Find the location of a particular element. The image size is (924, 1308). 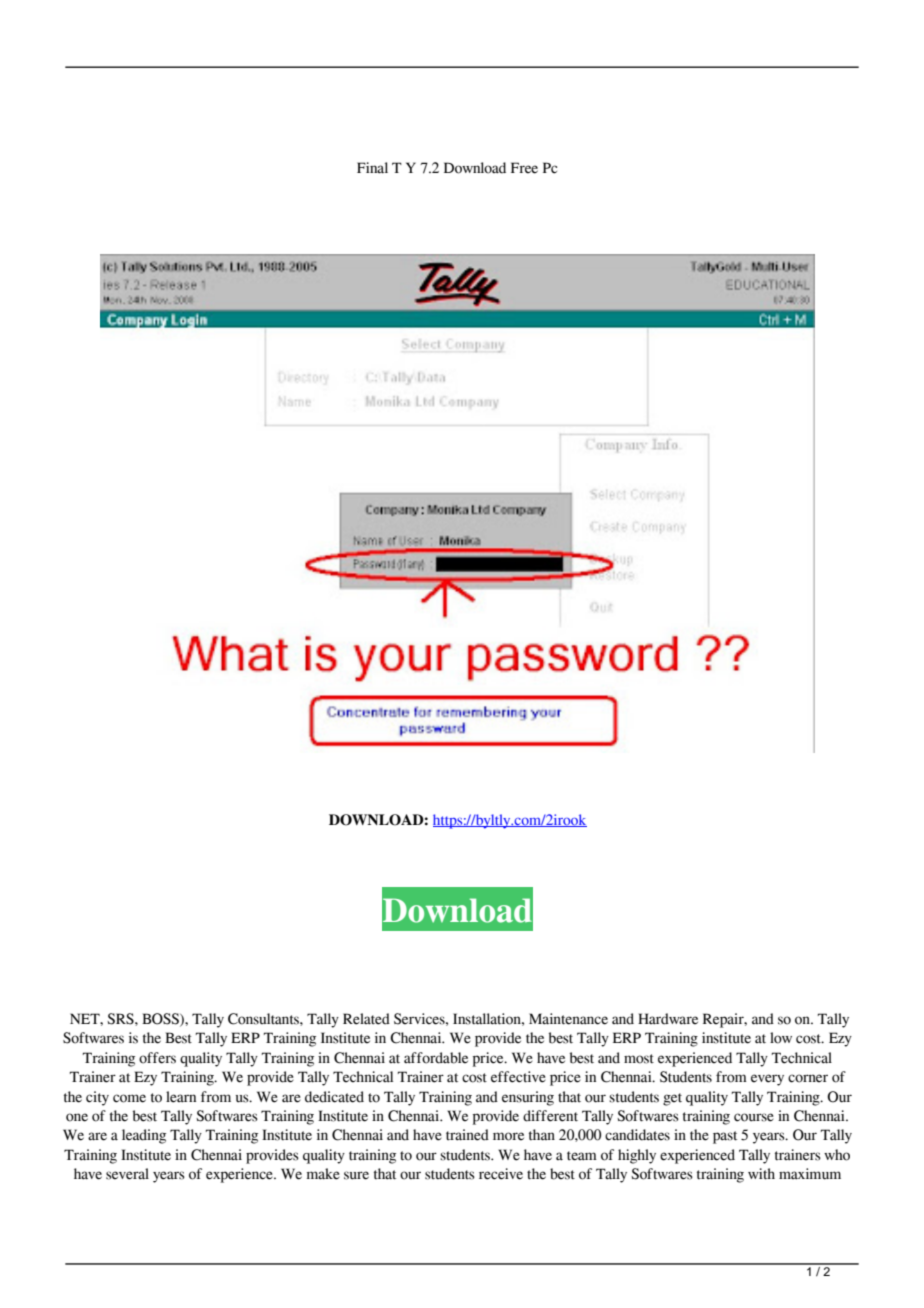

Final is located at coordinates (372, 168).
